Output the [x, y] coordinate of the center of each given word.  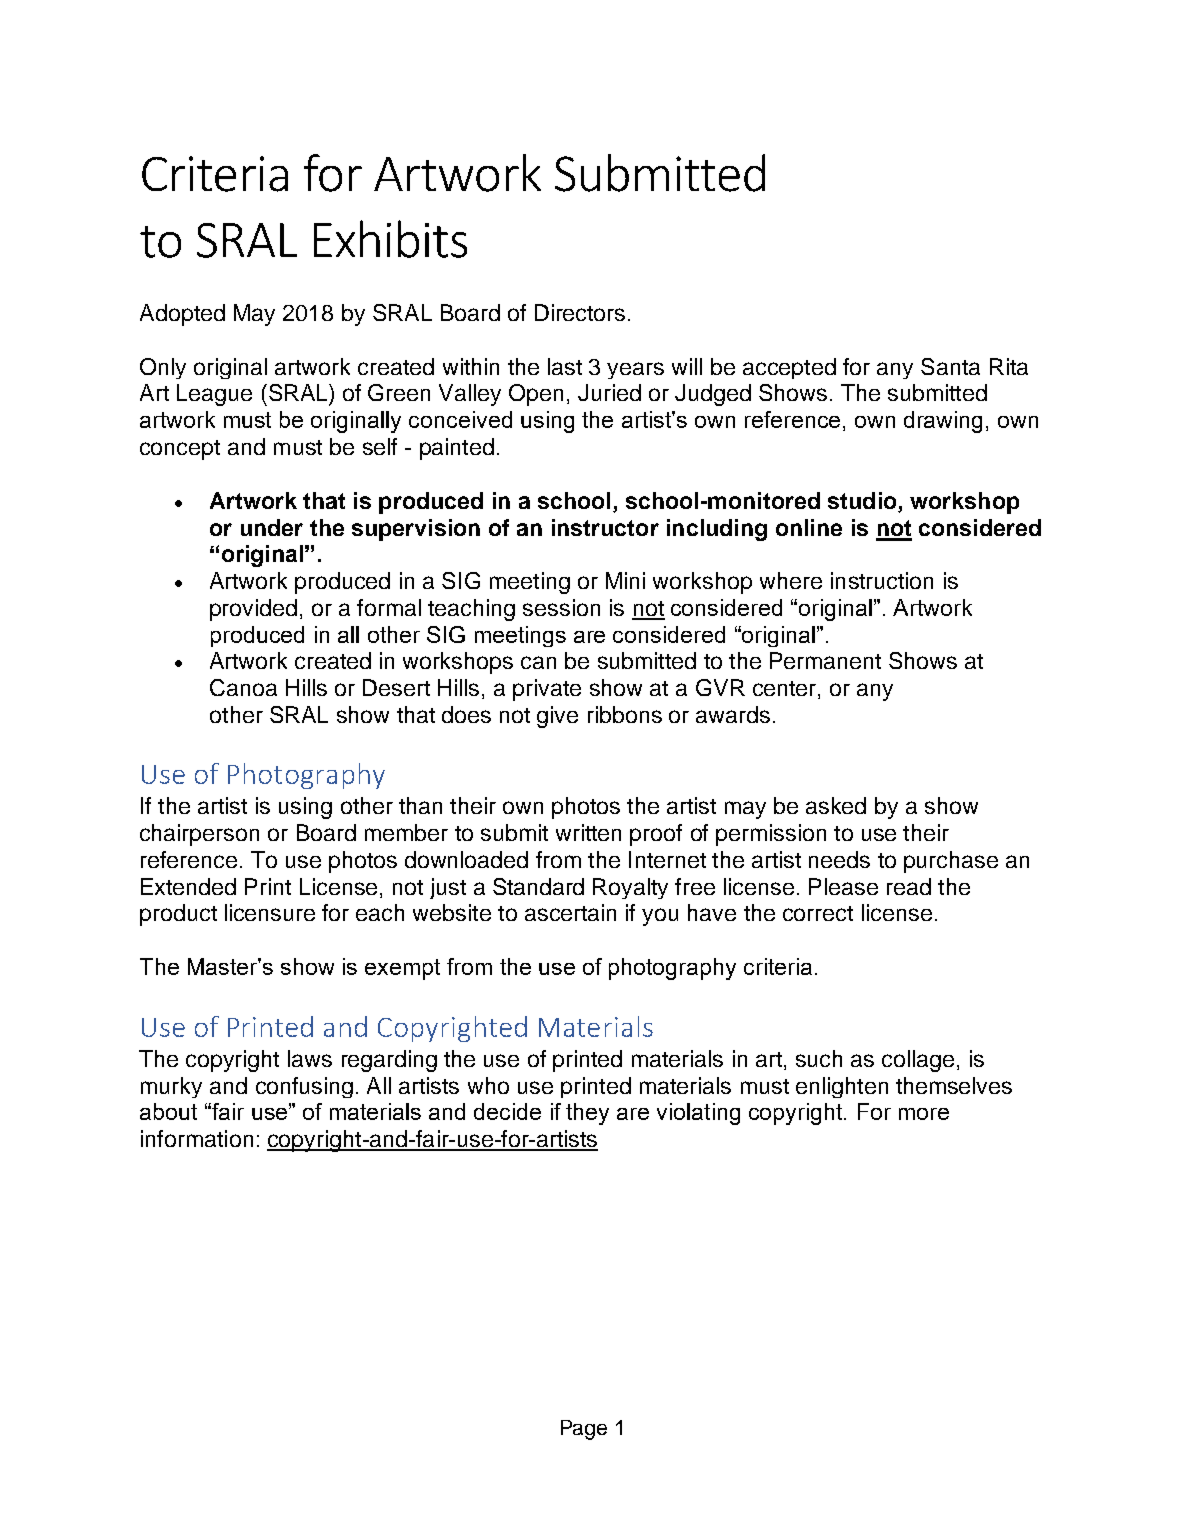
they [587, 1114]
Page [584, 1430]
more [924, 1114]
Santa [950, 366]
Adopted [182, 315]
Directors [580, 312]
